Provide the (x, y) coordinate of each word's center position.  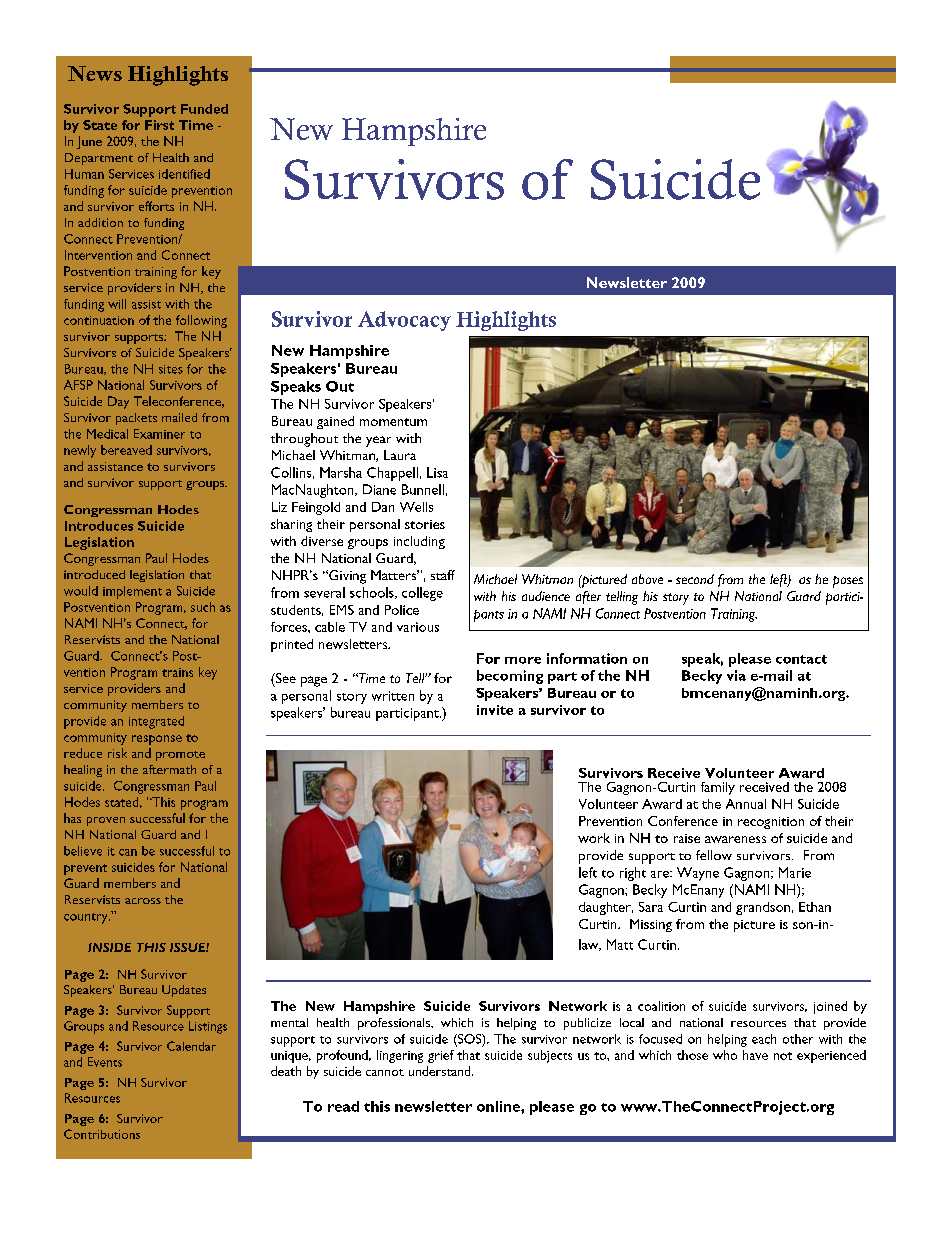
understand (441, 1071)
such (203, 607)
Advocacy (404, 321)
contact (801, 659)
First (159, 125)
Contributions (102, 1134)
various (418, 627)
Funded (204, 109)
